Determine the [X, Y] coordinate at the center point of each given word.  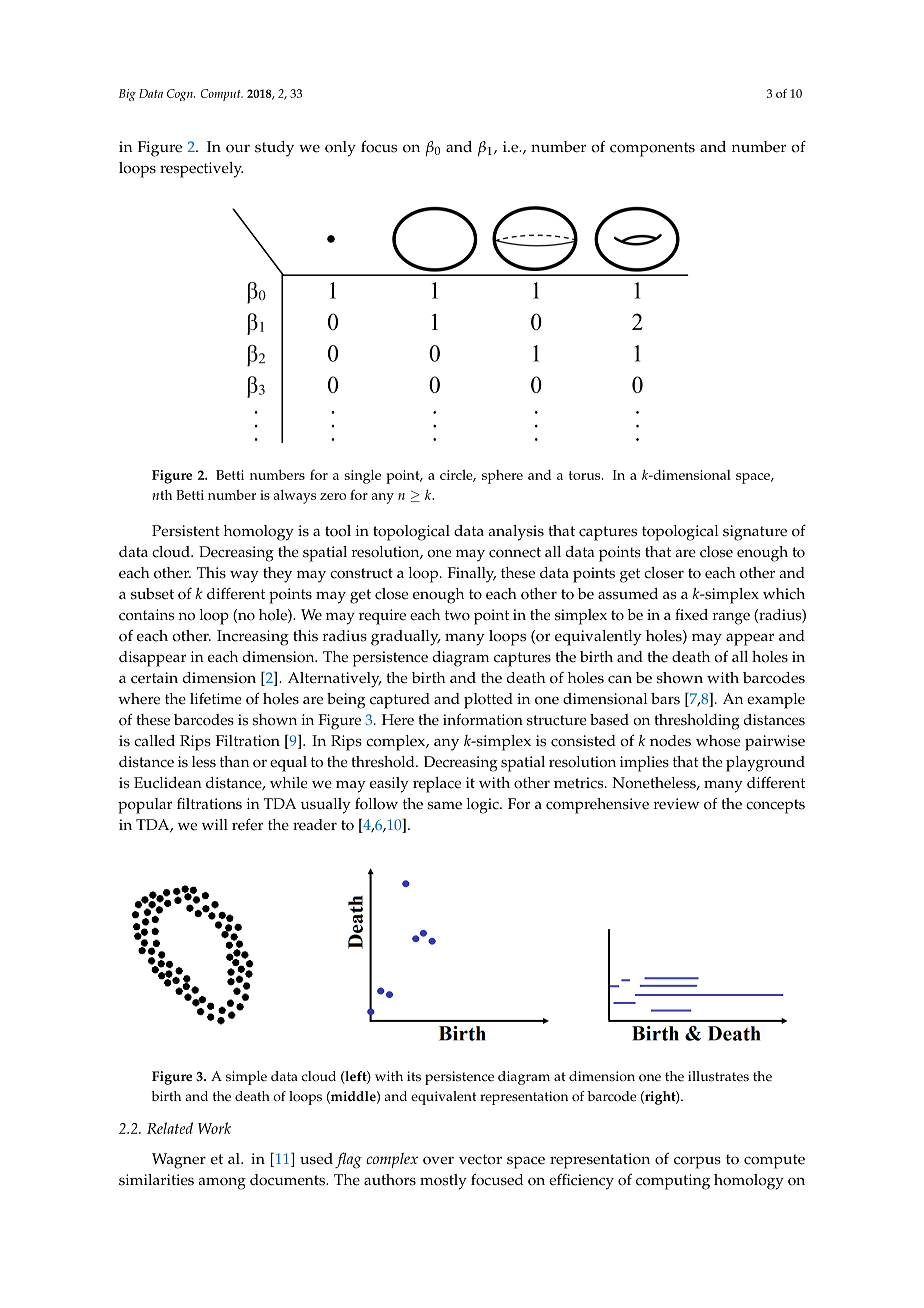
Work [214, 1128]
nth [162, 494]
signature [755, 533]
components [652, 149]
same [444, 805]
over [438, 1160]
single [362, 476]
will [215, 824]
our [238, 148]
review [676, 804]
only [340, 149]
